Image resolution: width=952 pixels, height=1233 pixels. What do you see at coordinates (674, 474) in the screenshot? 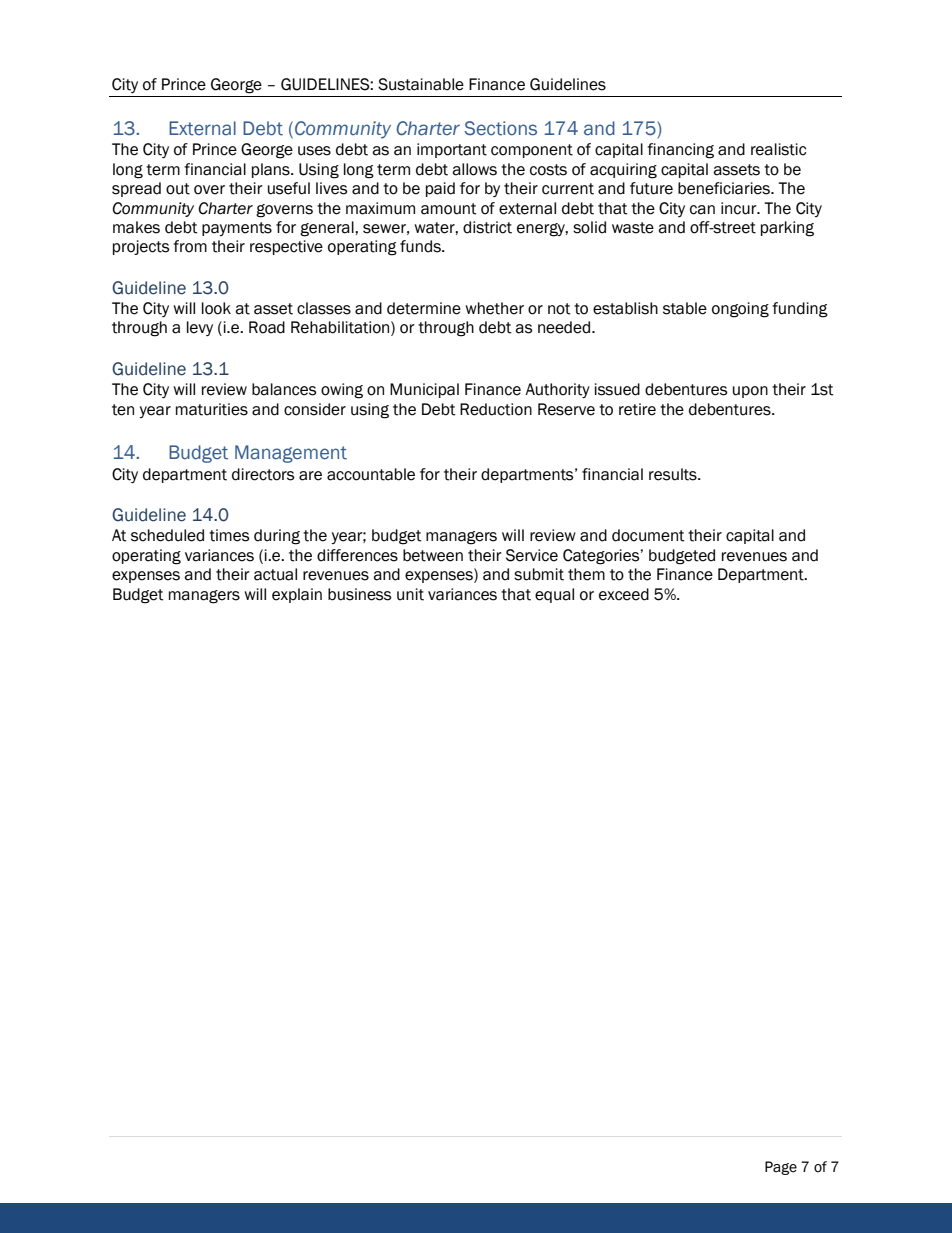
I see `results` at bounding box center [674, 474].
